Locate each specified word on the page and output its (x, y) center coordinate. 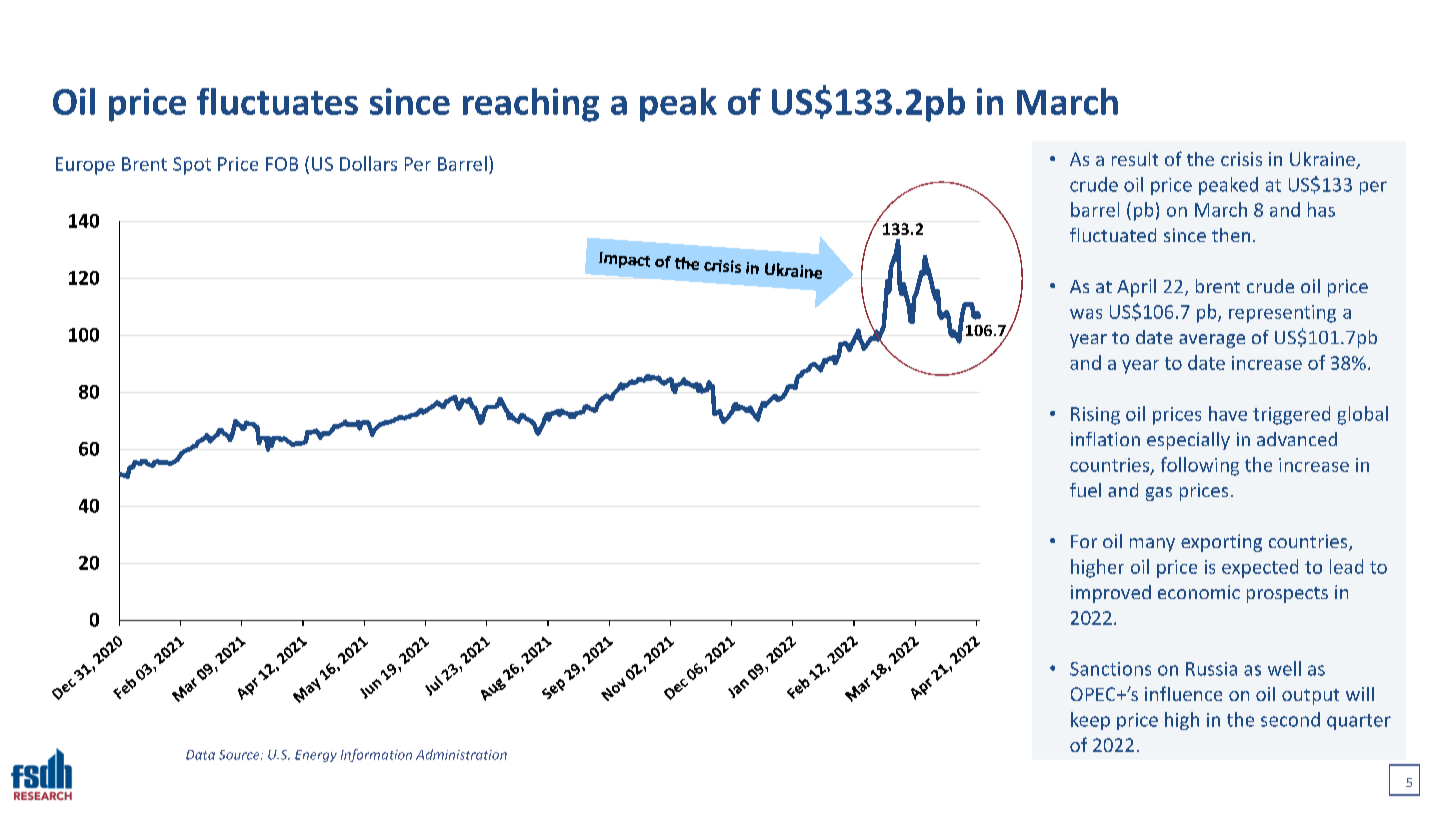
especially (1188, 441)
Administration (461, 754)
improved (1111, 594)
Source (240, 755)
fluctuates (277, 101)
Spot (192, 166)
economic (1199, 592)
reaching (531, 105)
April (1136, 288)
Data (200, 755)
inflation (1105, 439)
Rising (1095, 416)
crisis (1241, 159)
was (1086, 314)
